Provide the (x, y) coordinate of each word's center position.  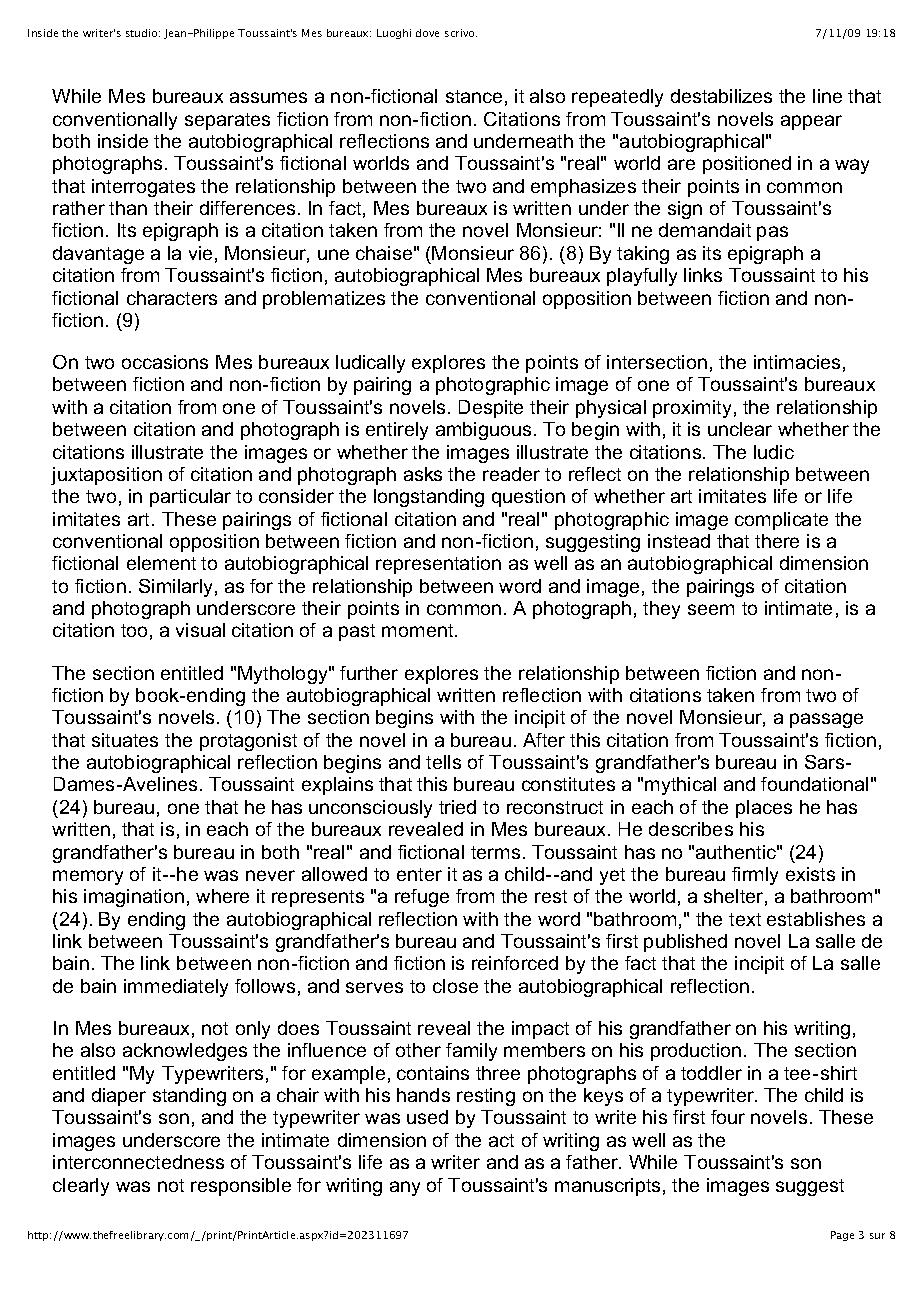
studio (143, 33)
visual (200, 630)
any (405, 1188)
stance (474, 96)
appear (811, 122)
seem (711, 609)
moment (419, 630)
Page (842, 1236)
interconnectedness (138, 1162)
